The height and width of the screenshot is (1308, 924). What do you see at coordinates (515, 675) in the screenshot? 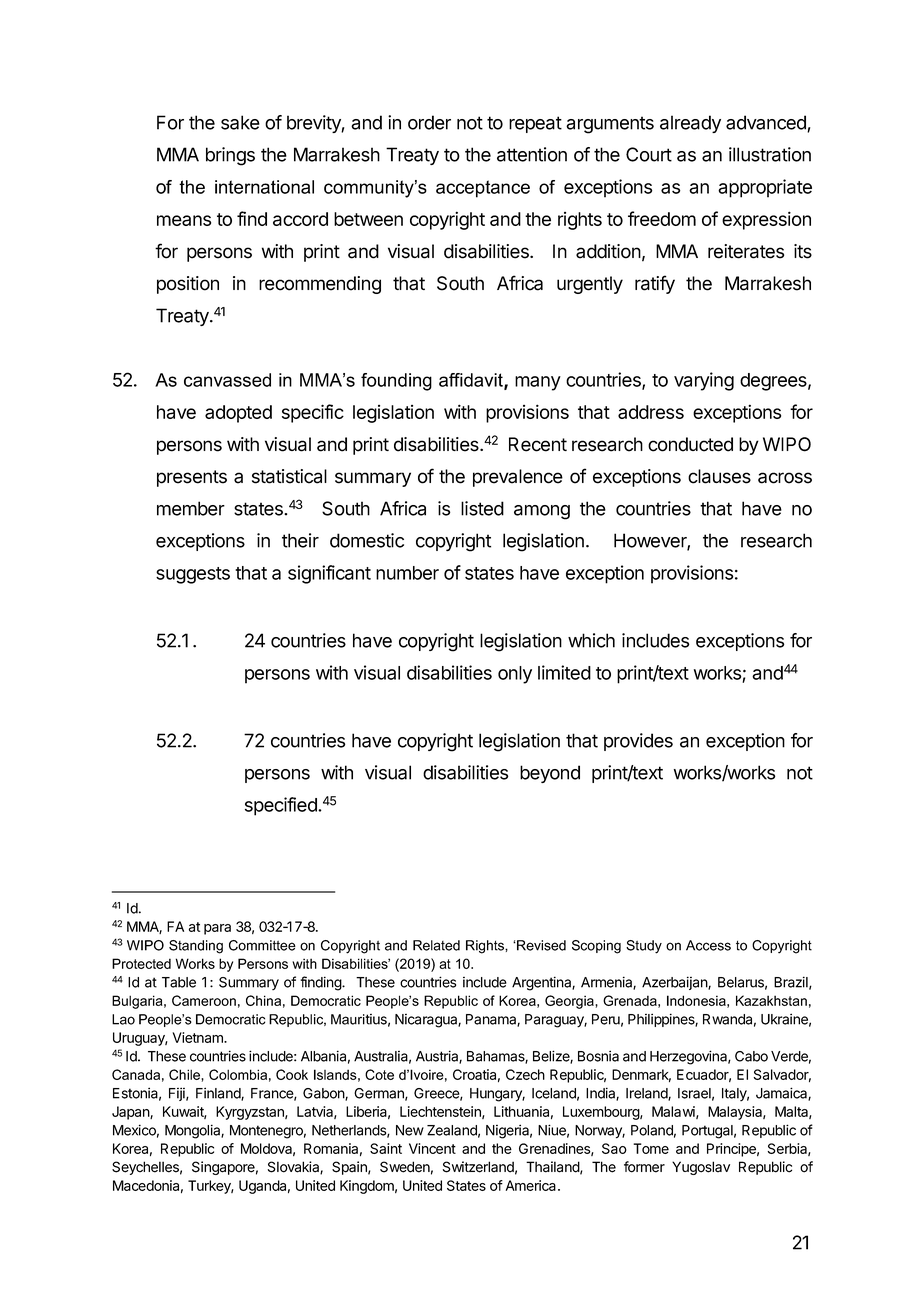
I see `only` at bounding box center [515, 675].
